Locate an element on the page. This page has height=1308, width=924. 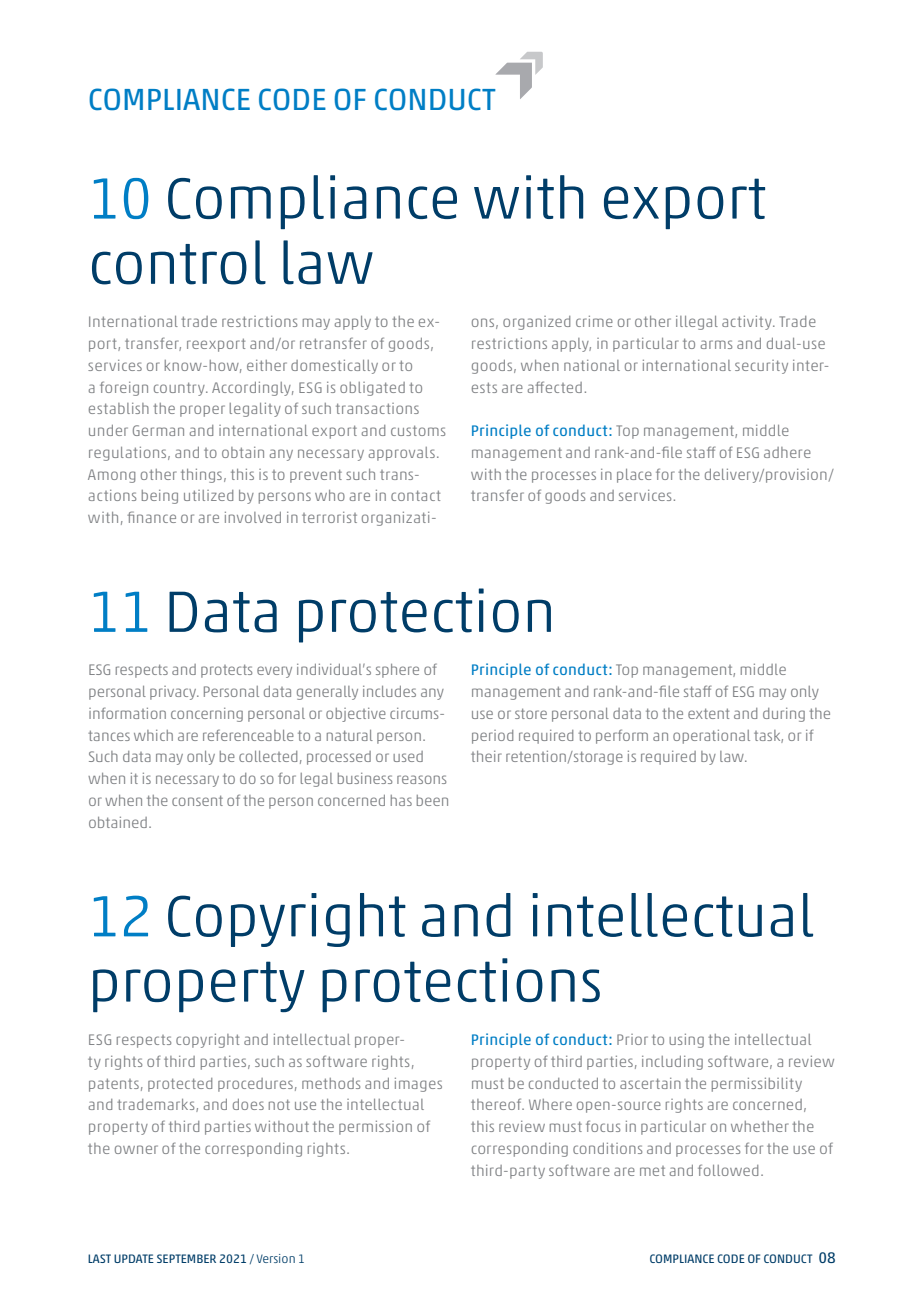
reasons is located at coordinates (421, 779).
